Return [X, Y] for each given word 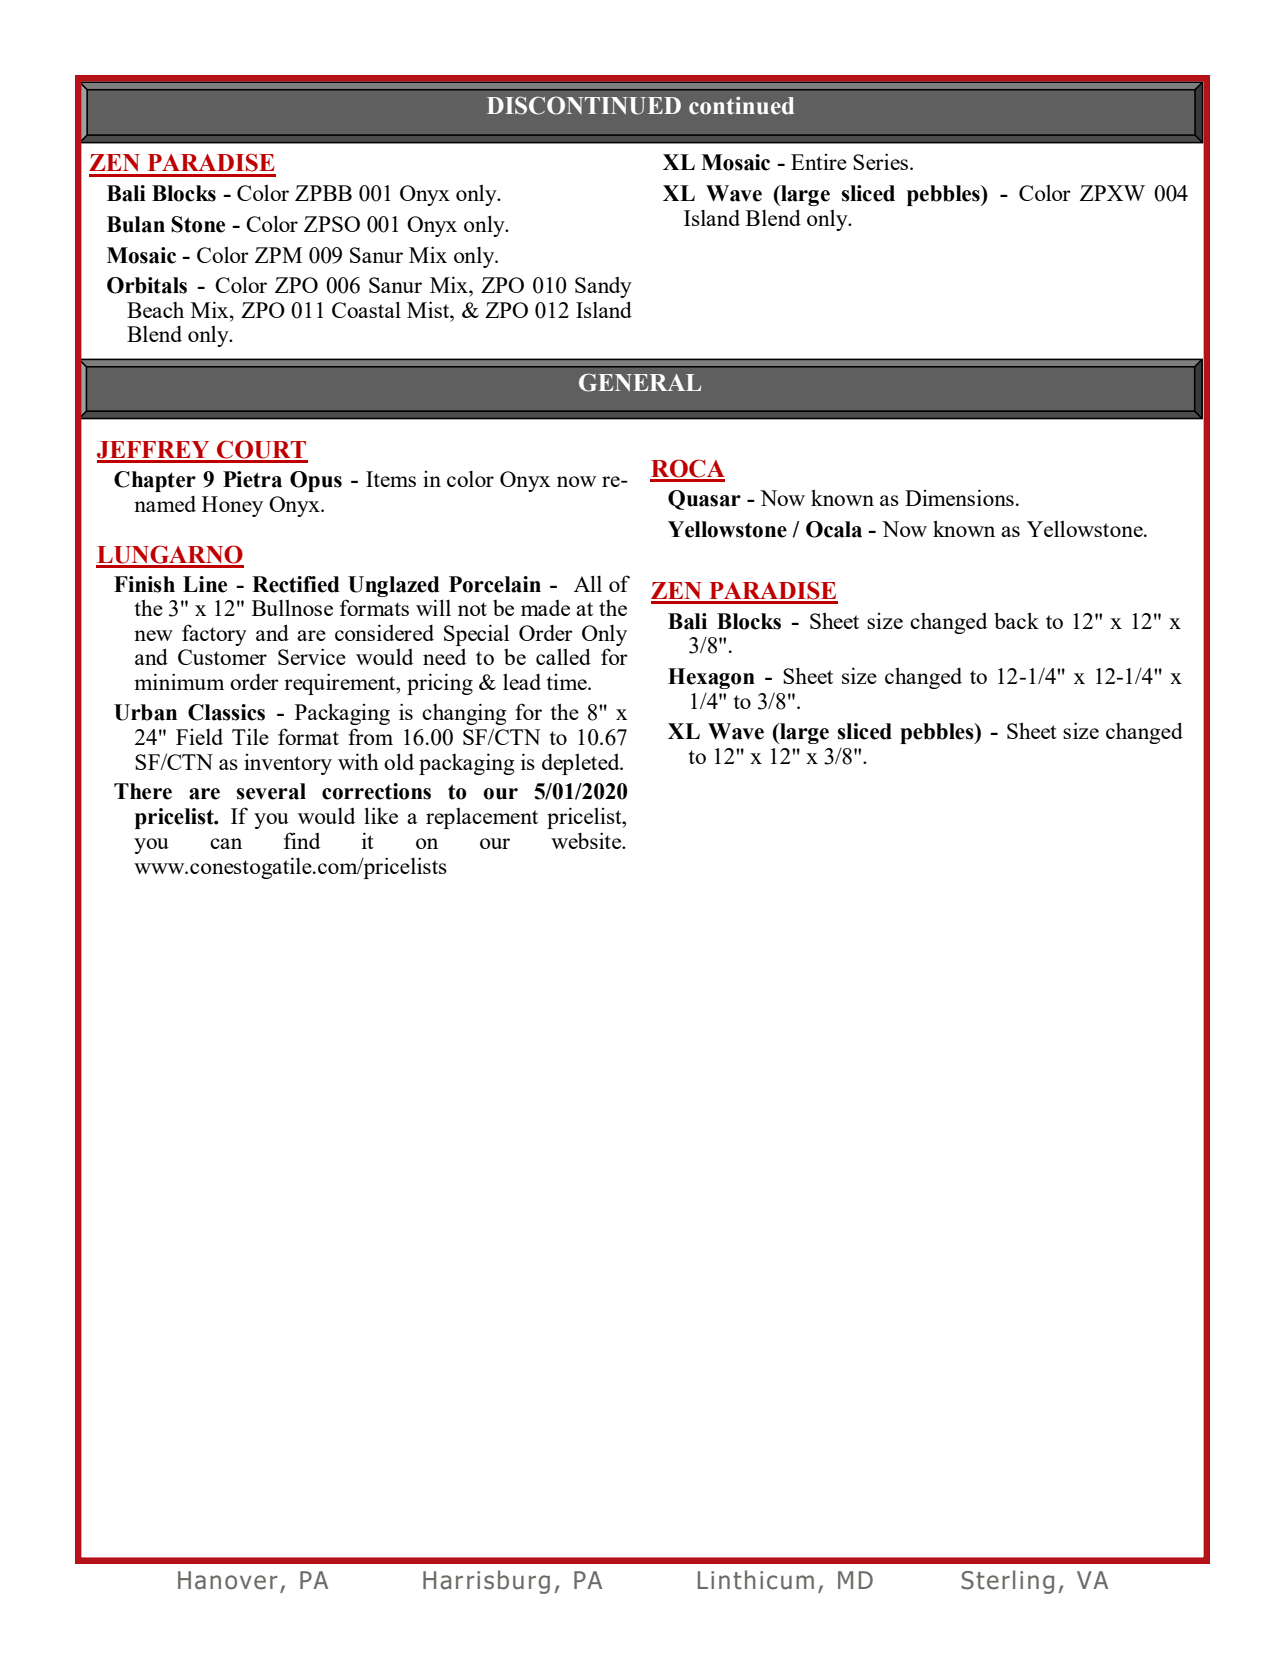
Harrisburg [486, 1582]
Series [880, 161]
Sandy [603, 287]
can [226, 843]
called [563, 656]
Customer [222, 657]
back [1016, 620]
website [587, 840]
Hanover [228, 1580]
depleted [582, 764]
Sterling [1007, 1582]
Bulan [136, 224]
